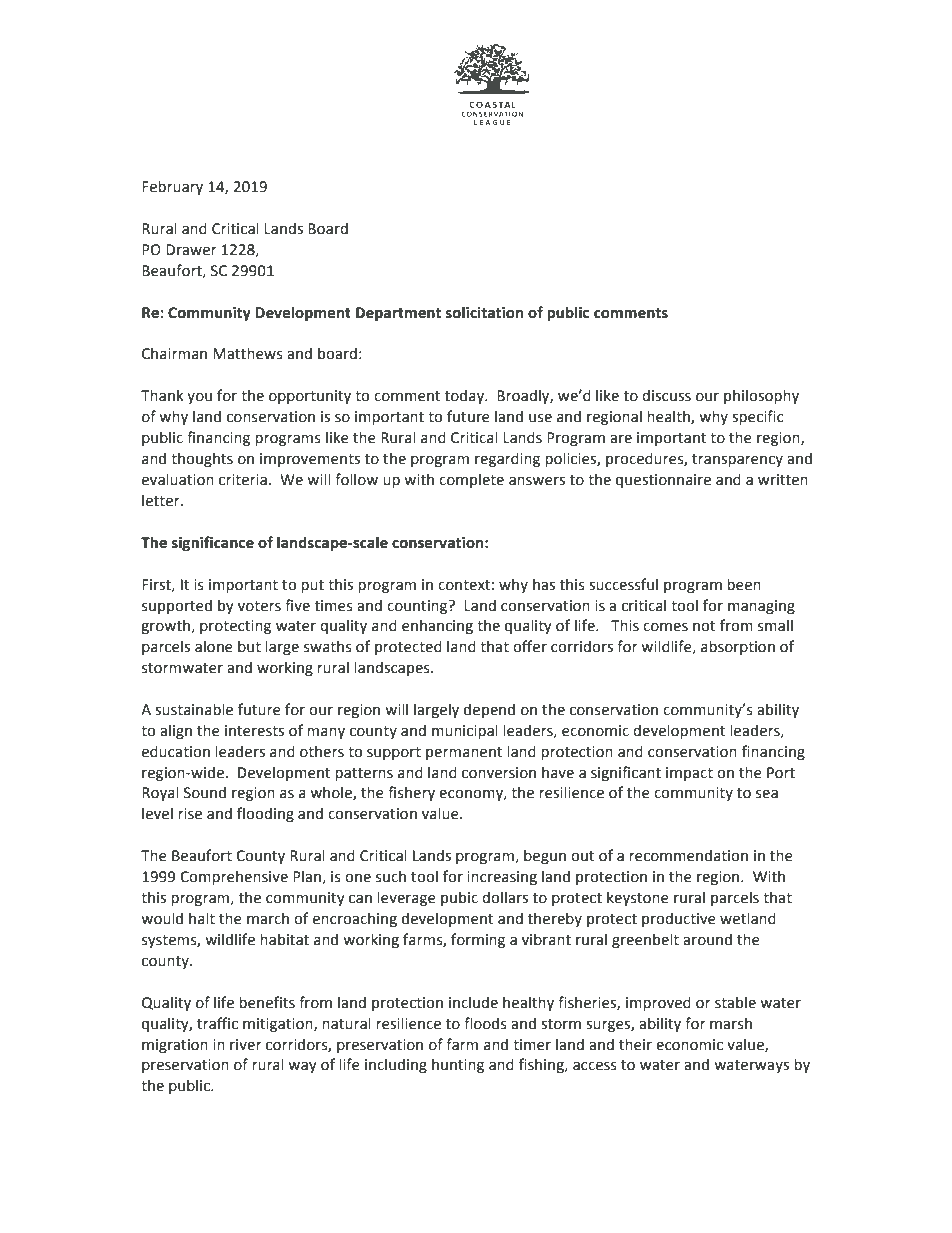 The height and width of the document is (1233, 952). What do you see at coordinates (663, 481) in the document?
I see `questionnaire` at bounding box center [663, 481].
